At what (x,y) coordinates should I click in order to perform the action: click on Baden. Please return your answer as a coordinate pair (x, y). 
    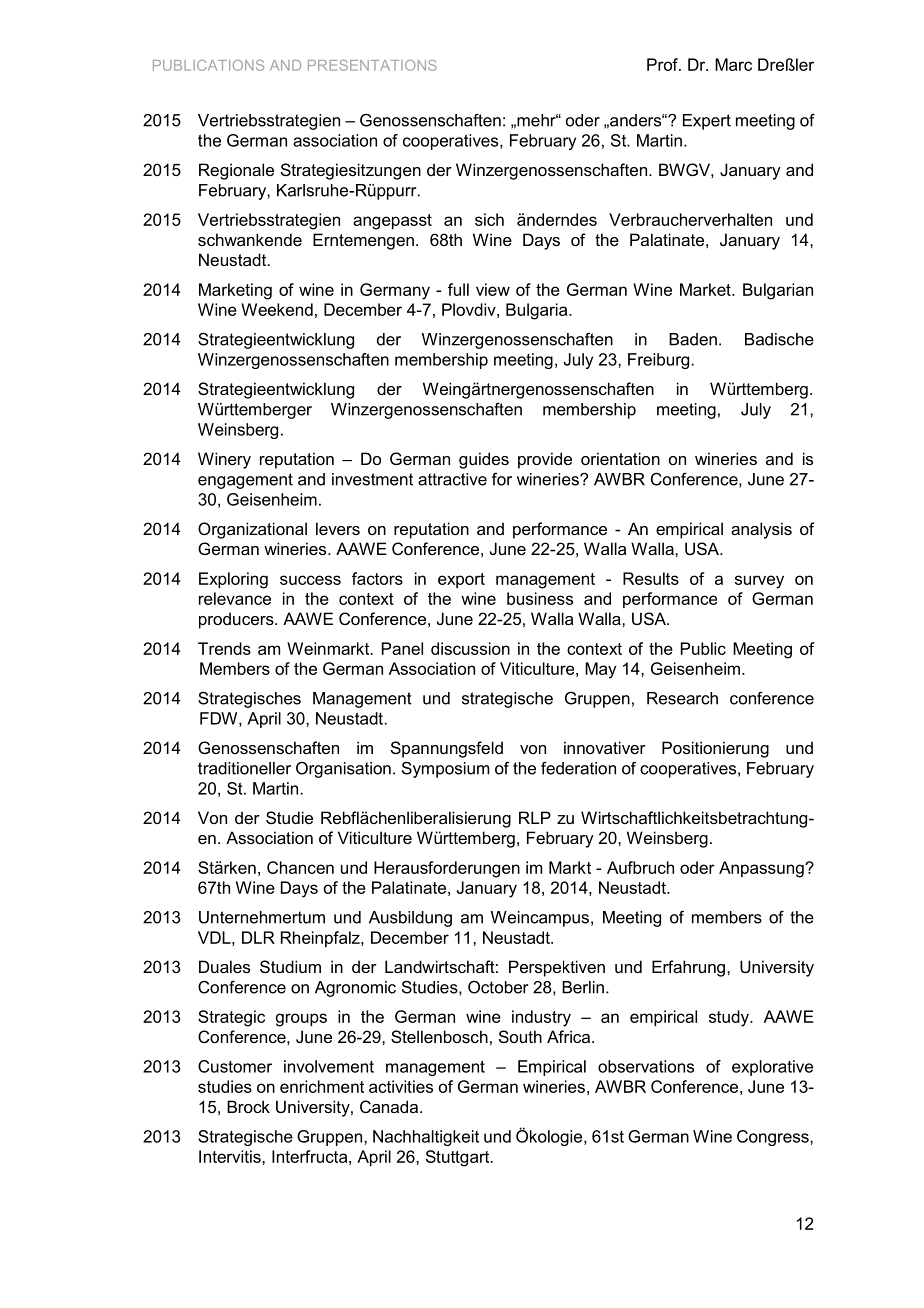
    Looking at the image, I should click on (693, 339).
